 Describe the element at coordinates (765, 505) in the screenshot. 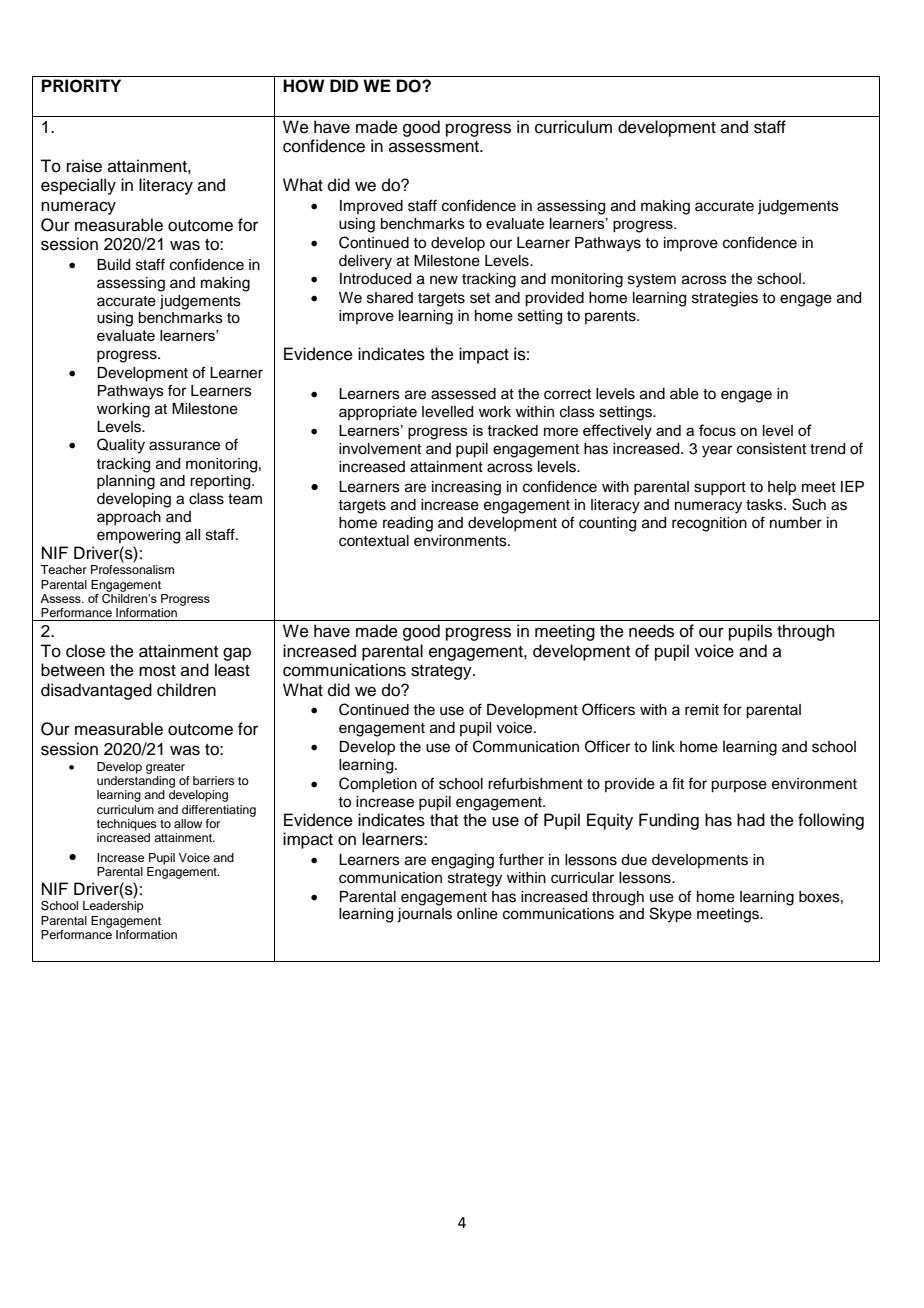

I see `tasks` at that location.
